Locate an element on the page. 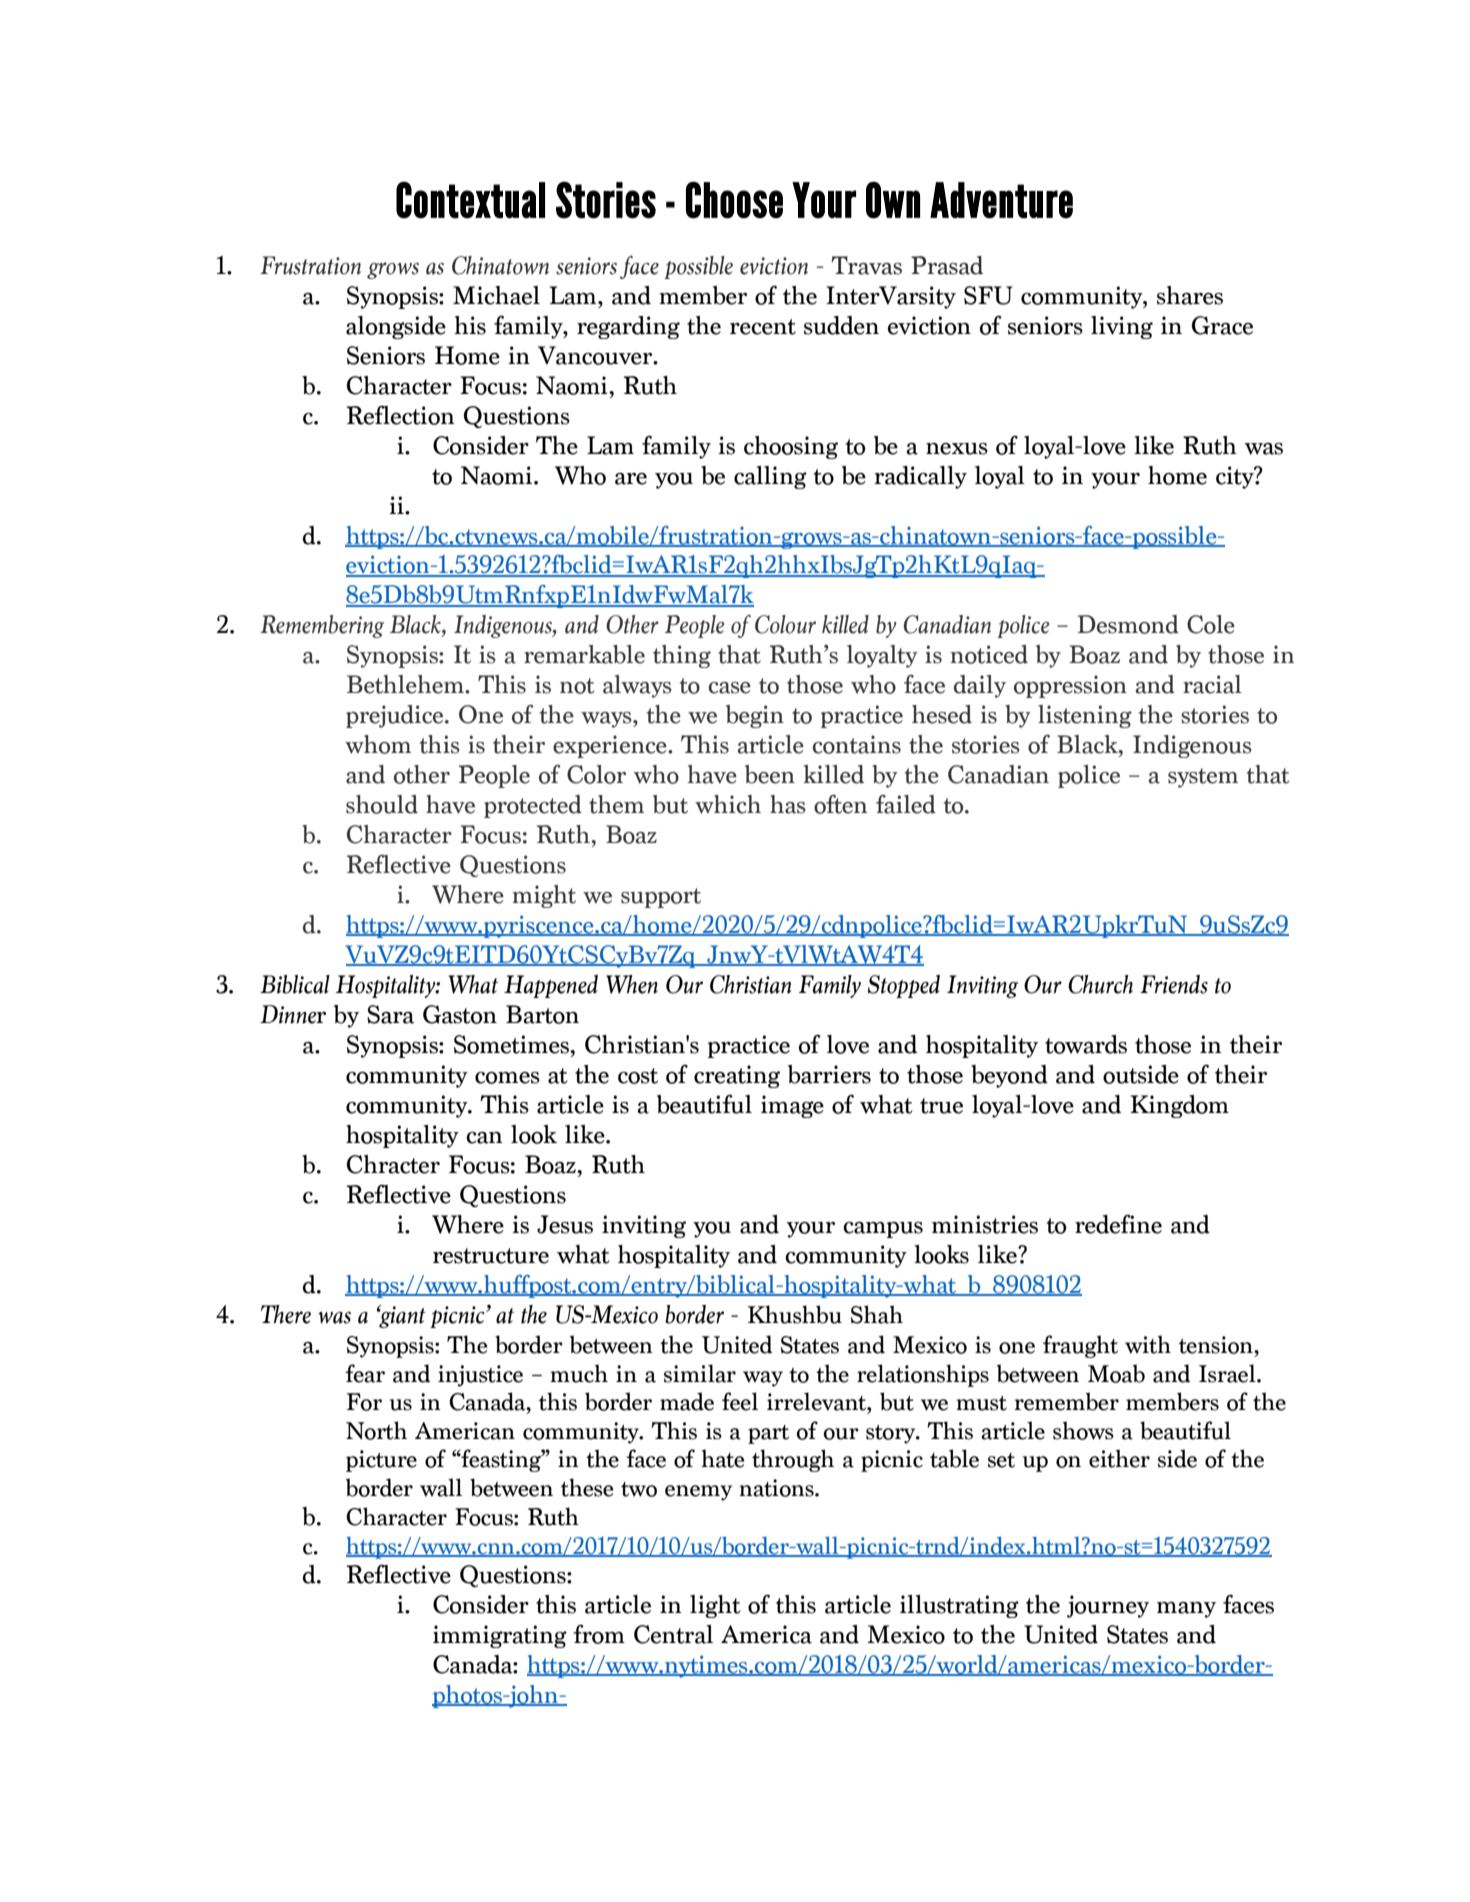 This page has width=1470, height=1902. Sara is located at coordinates (390, 1014).
